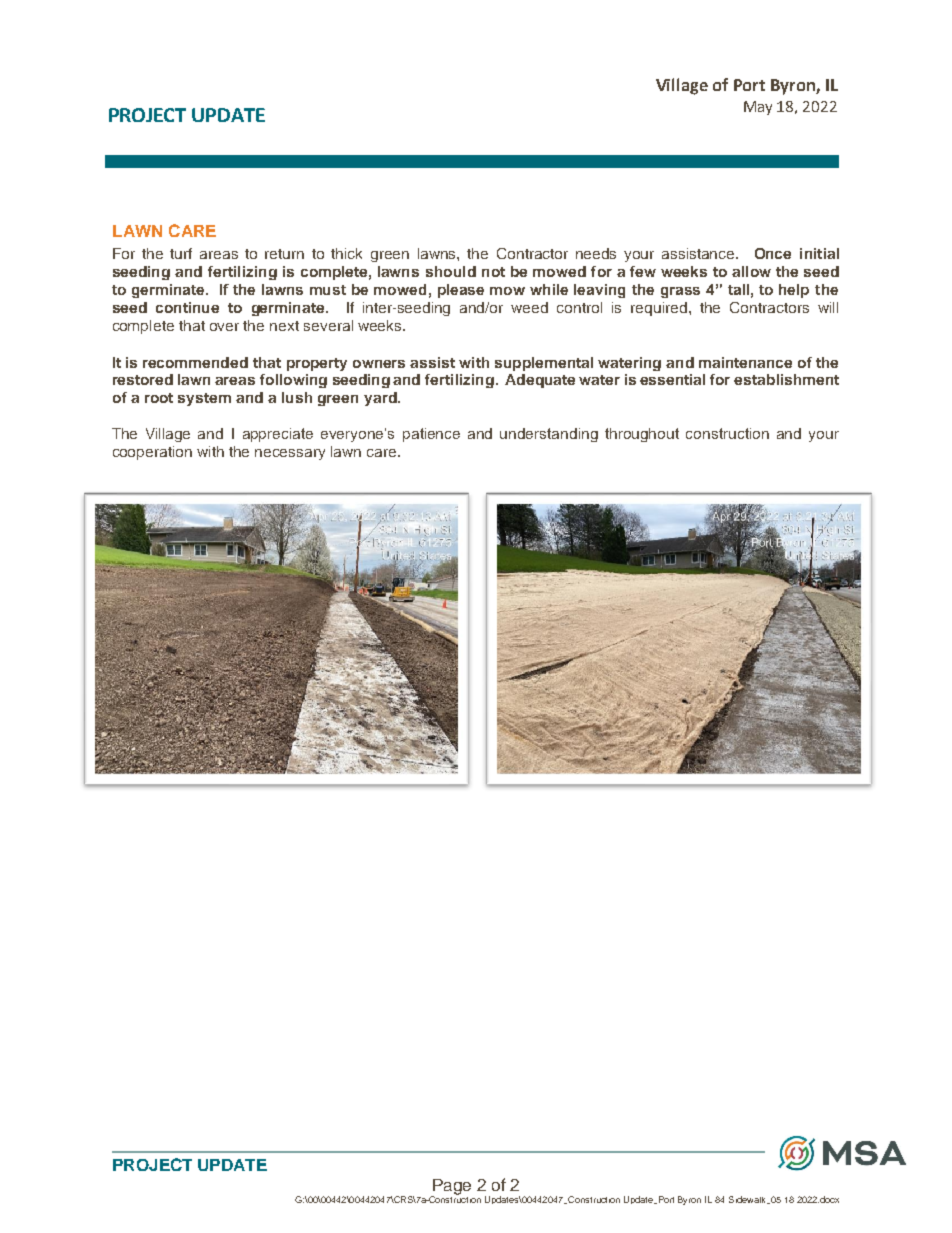 The width and height of the screenshot is (952, 1233). Describe the element at coordinates (290, 454) in the screenshot. I see `necessary` at that location.
